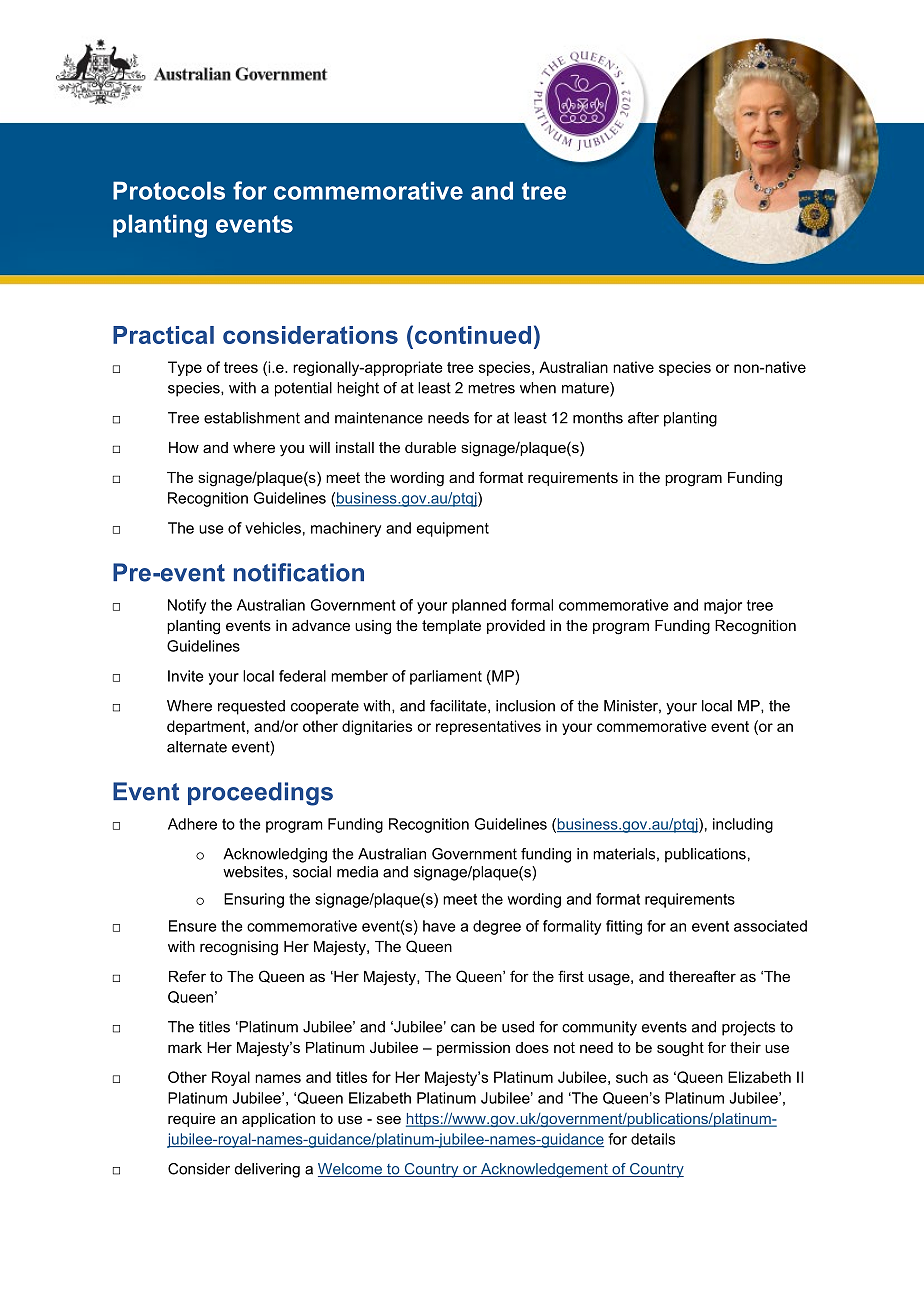 This screenshot has width=924, height=1308. I want to click on Protocols, so click(169, 190).
